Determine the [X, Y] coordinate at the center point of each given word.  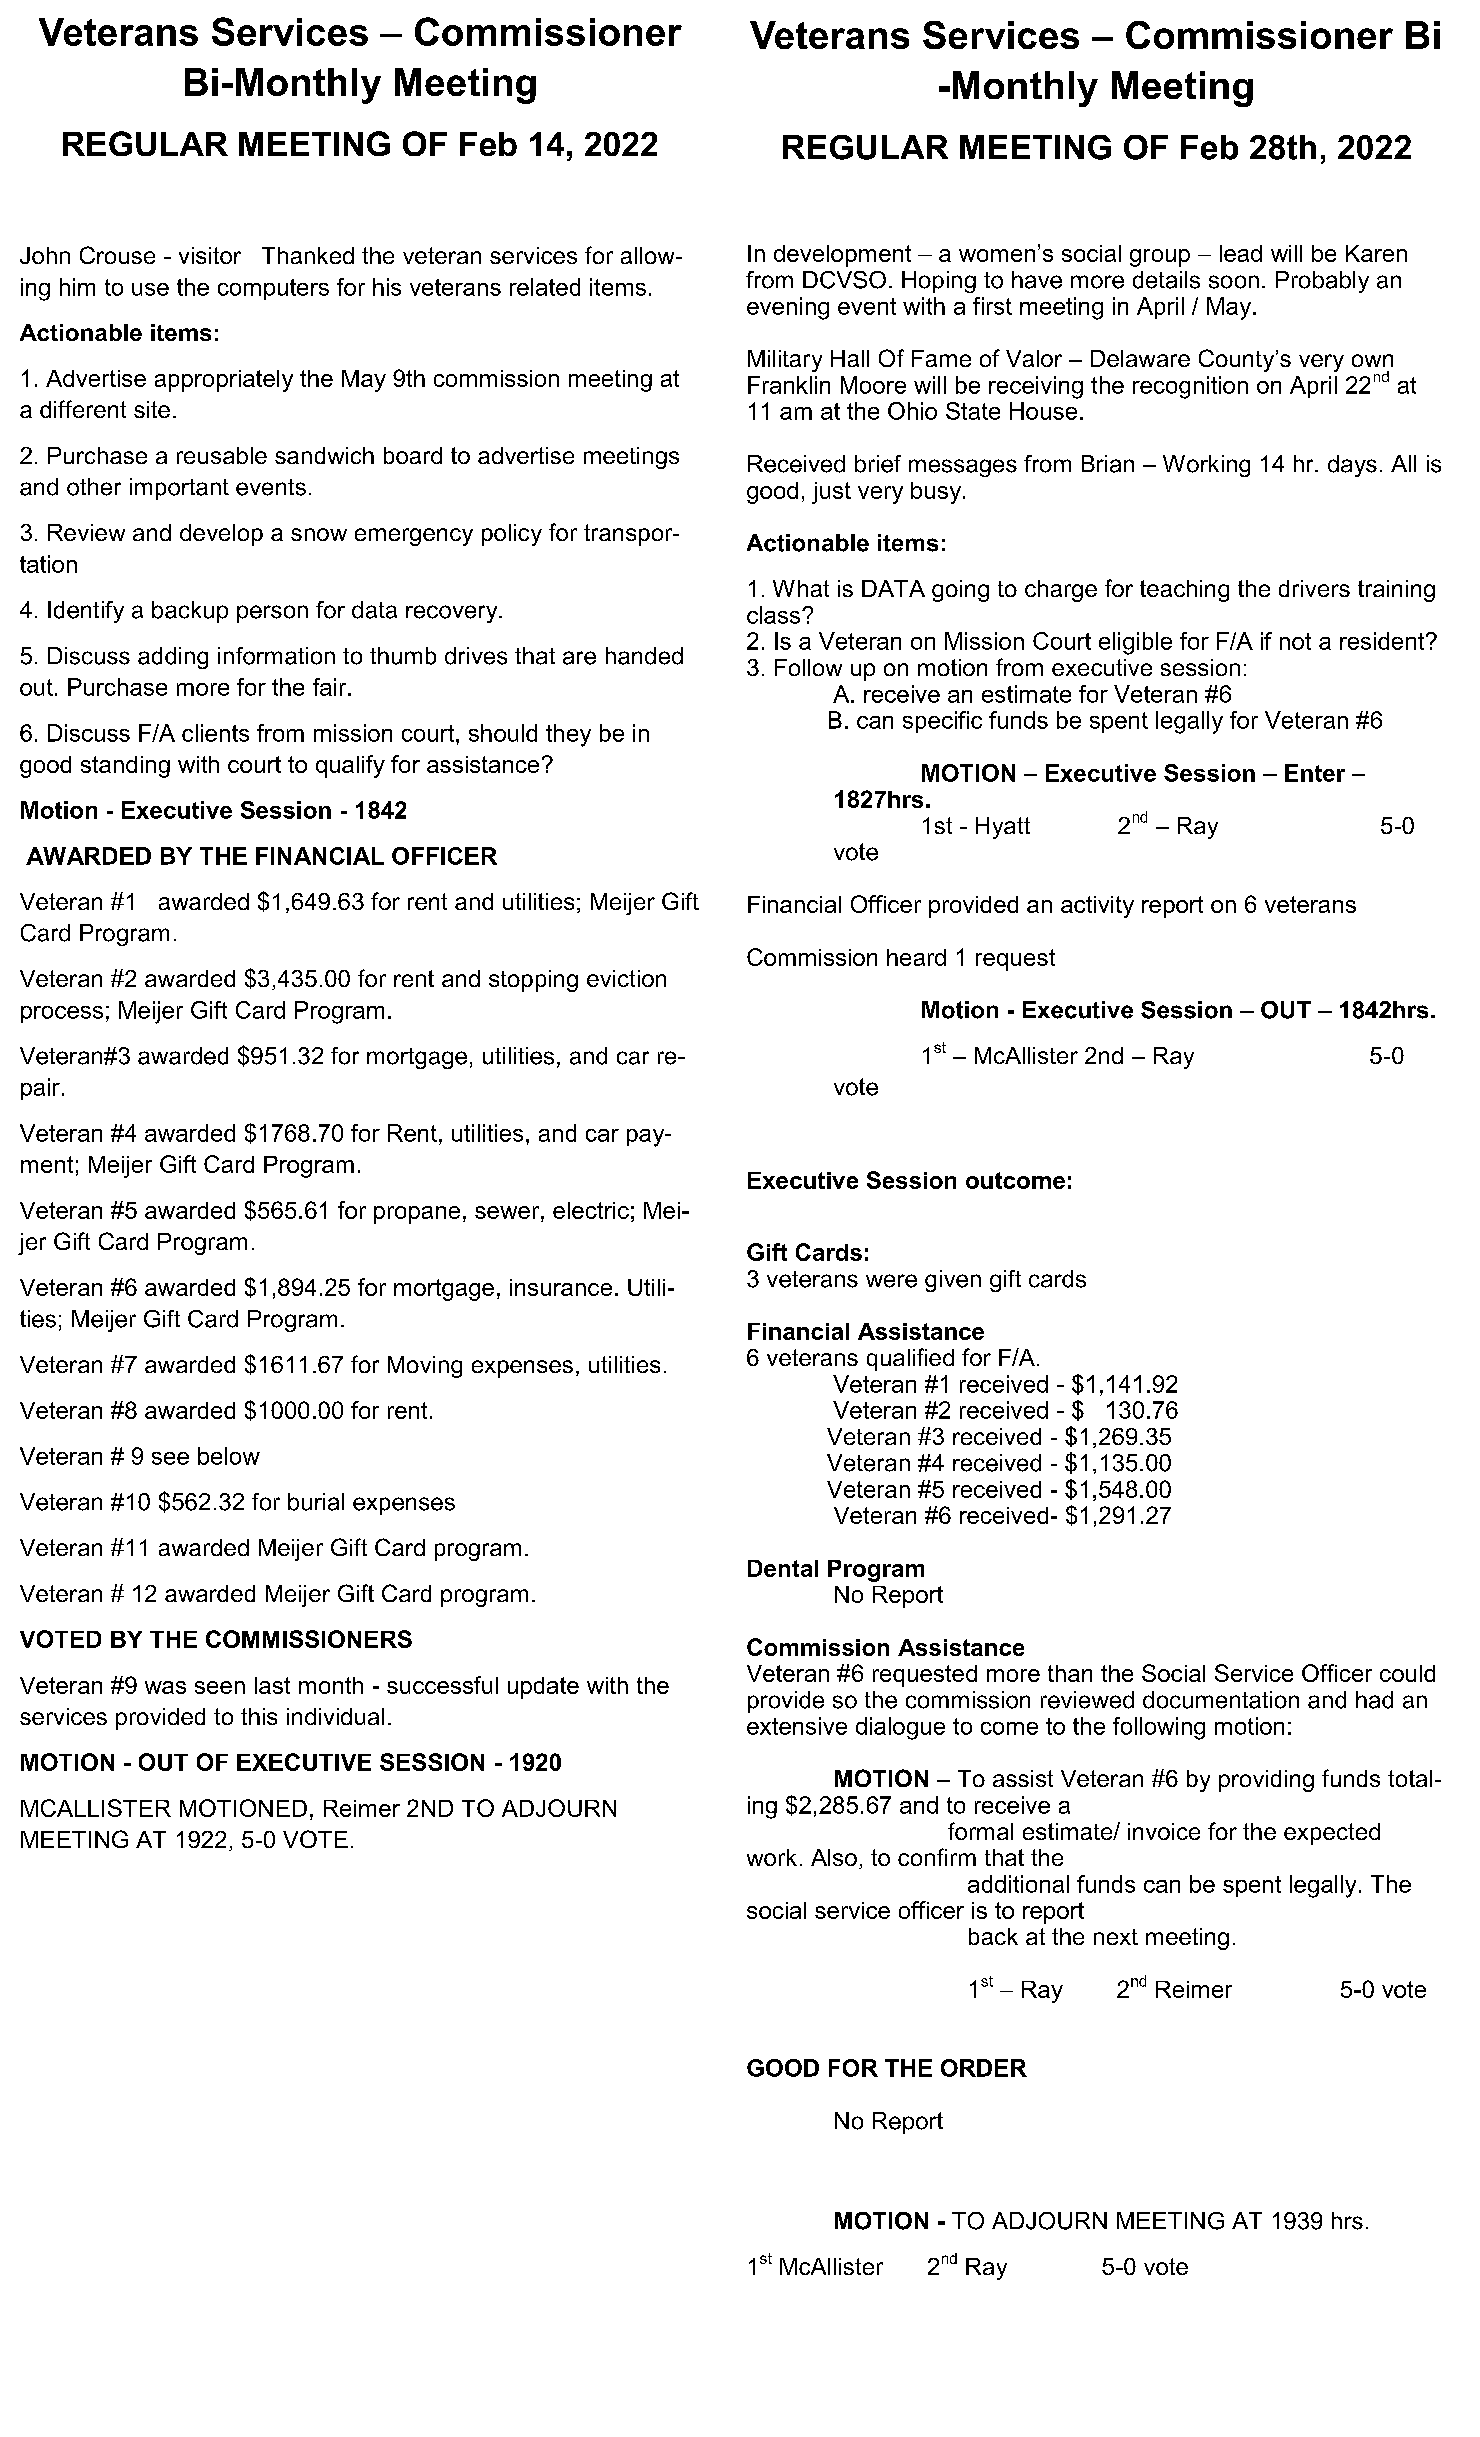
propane [417, 1215]
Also [834, 1857]
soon [1234, 282]
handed [644, 656]
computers [273, 289]
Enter [1315, 773]
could [1407, 1673]
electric [591, 1210]
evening [788, 308]
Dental [783, 1568]
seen [220, 1687]
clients [215, 733]
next [1116, 1937]
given [953, 1281]
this [259, 1716]
